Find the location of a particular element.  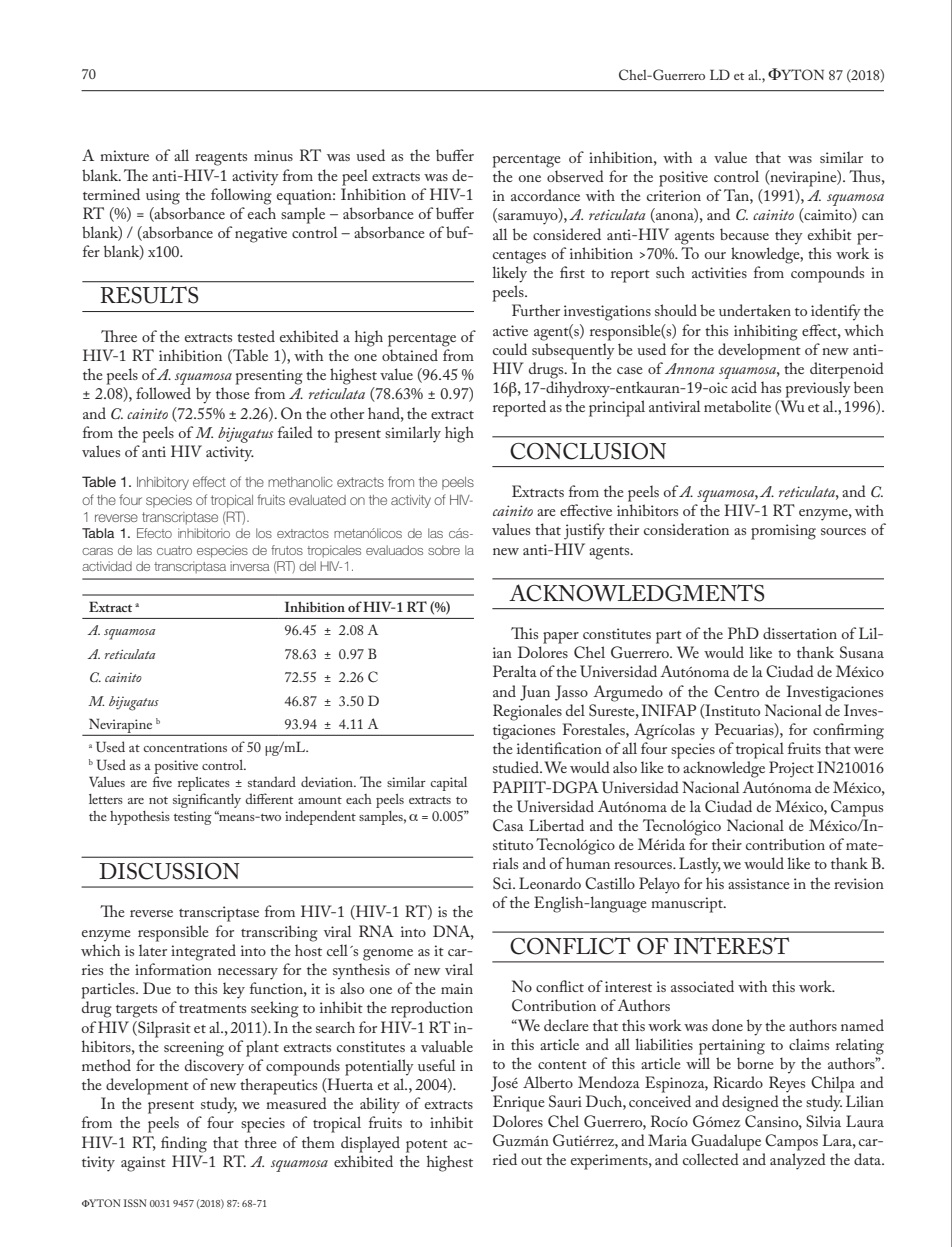

analyzed is located at coordinates (798, 1161).
